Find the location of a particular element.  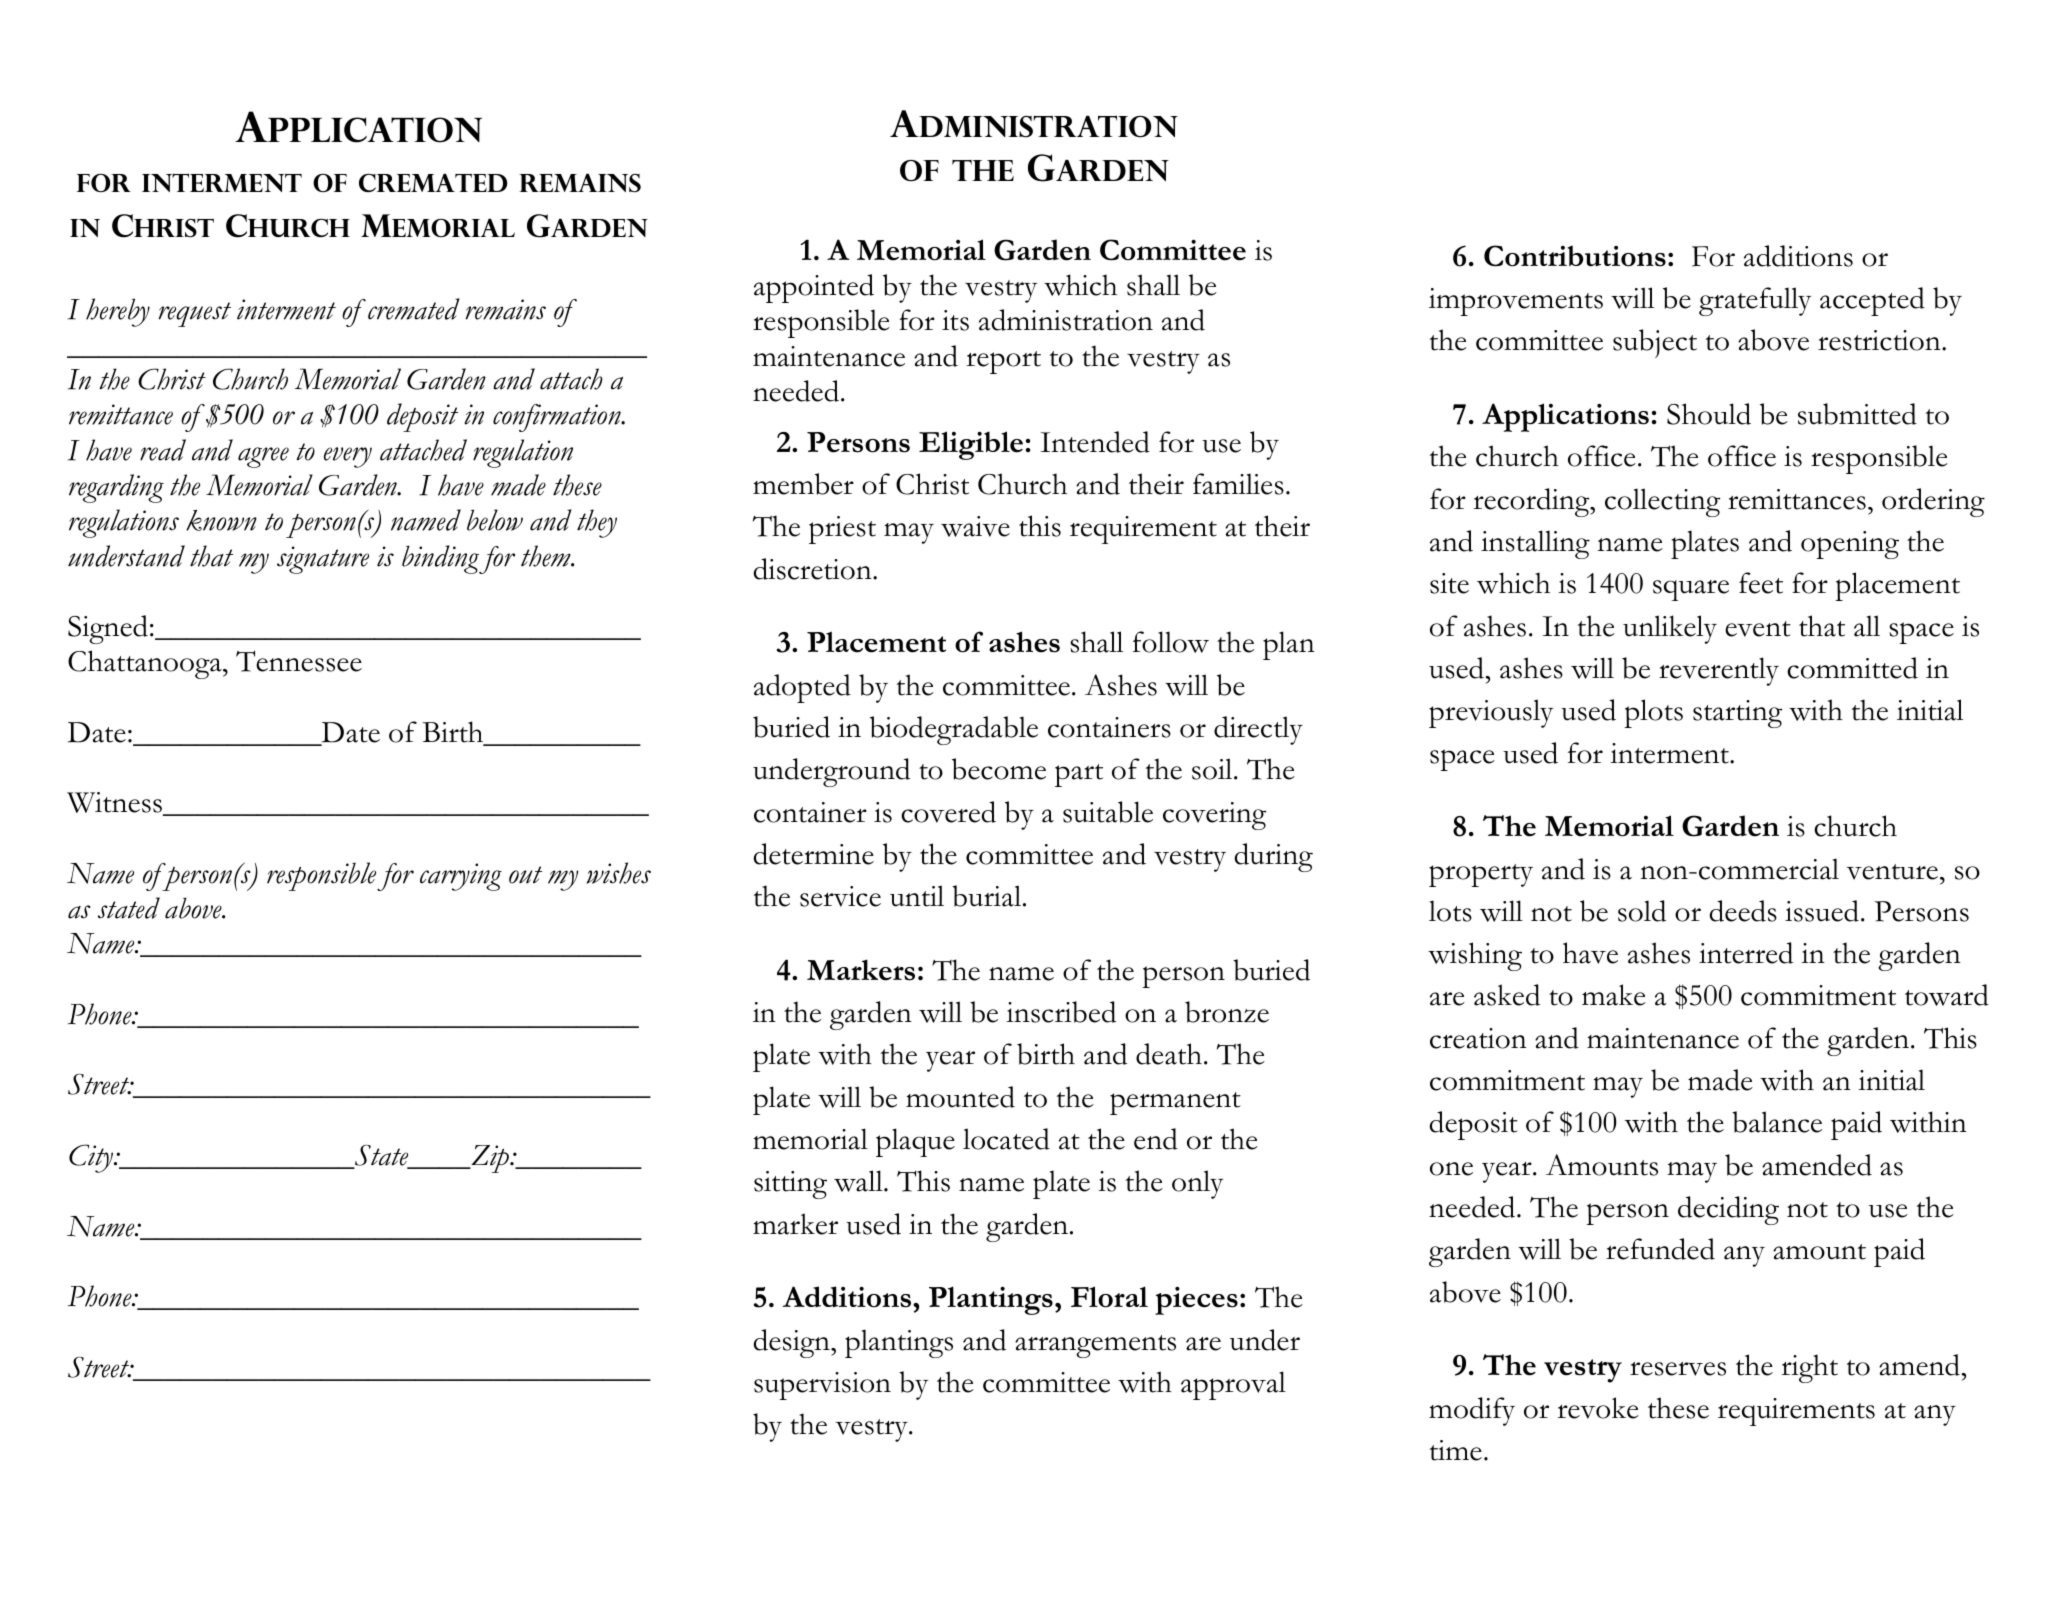

gratefully is located at coordinates (1755, 301).
